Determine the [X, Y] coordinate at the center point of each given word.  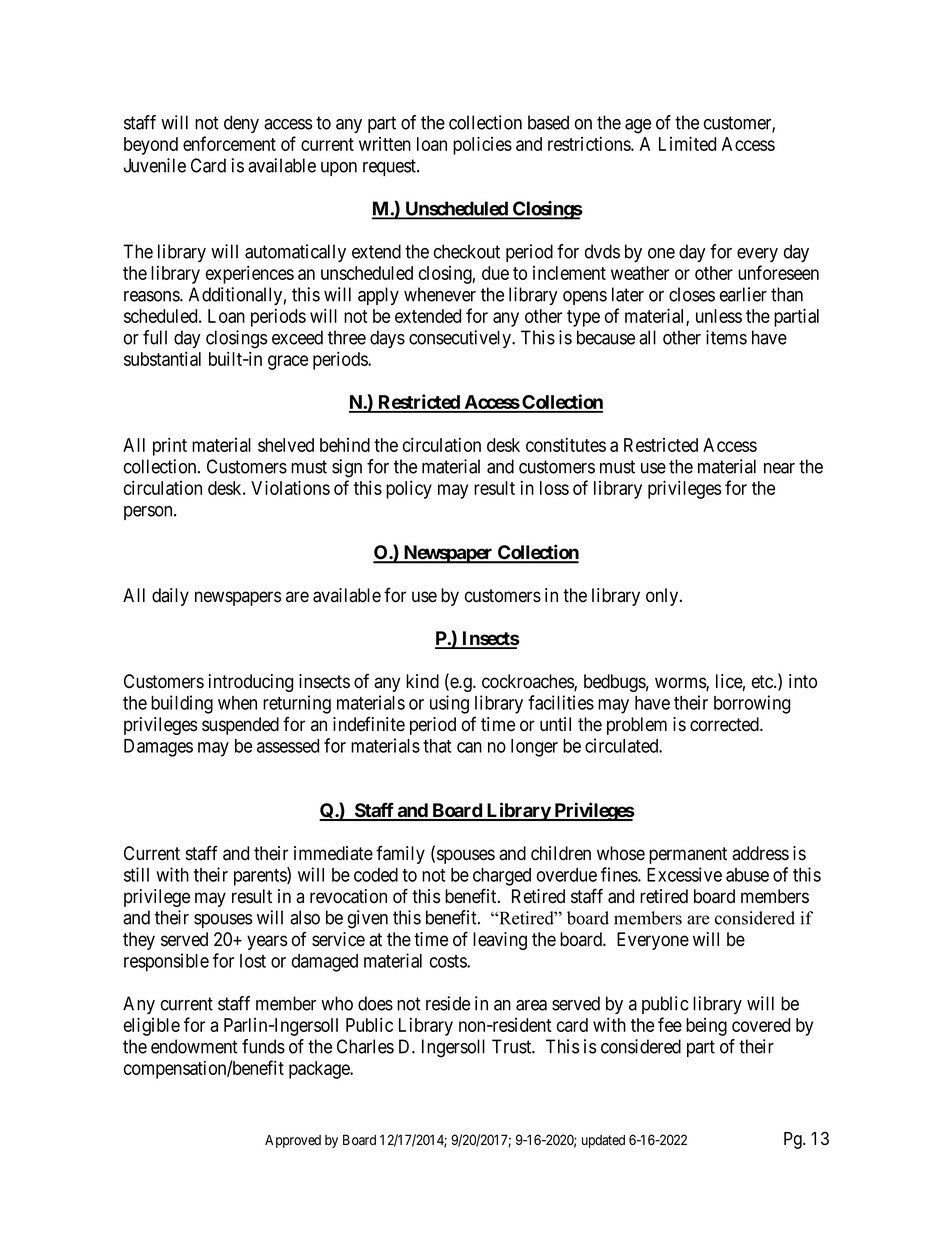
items [726, 337]
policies [482, 145]
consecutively [461, 339]
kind [422, 681]
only [663, 597]
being [706, 1027]
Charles [365, 1046]
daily [170, 597]
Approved [293, 1141]
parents [261, 877]
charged [502, 877]
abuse [747, 875]
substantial [162, 358]
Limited [687, 143]
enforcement [229, 143]
